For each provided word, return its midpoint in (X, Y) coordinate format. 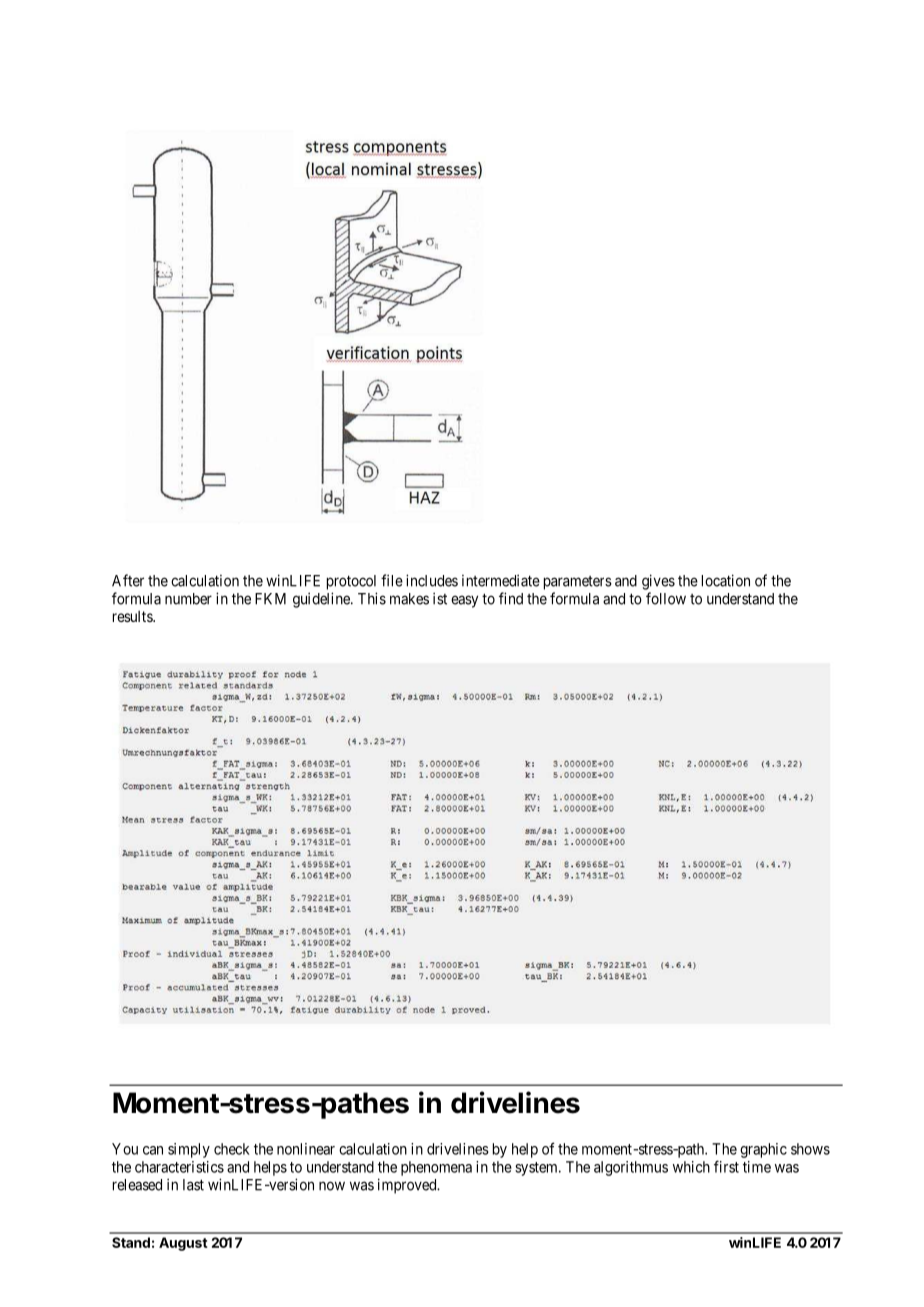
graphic (763, 1150)
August (183, 1244)
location (726, 580)
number (188, 599)
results (133, 616)
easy (464, 601)
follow (666, 598)
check (232, 1149)
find (511, 598)
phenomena (436, 1168)
